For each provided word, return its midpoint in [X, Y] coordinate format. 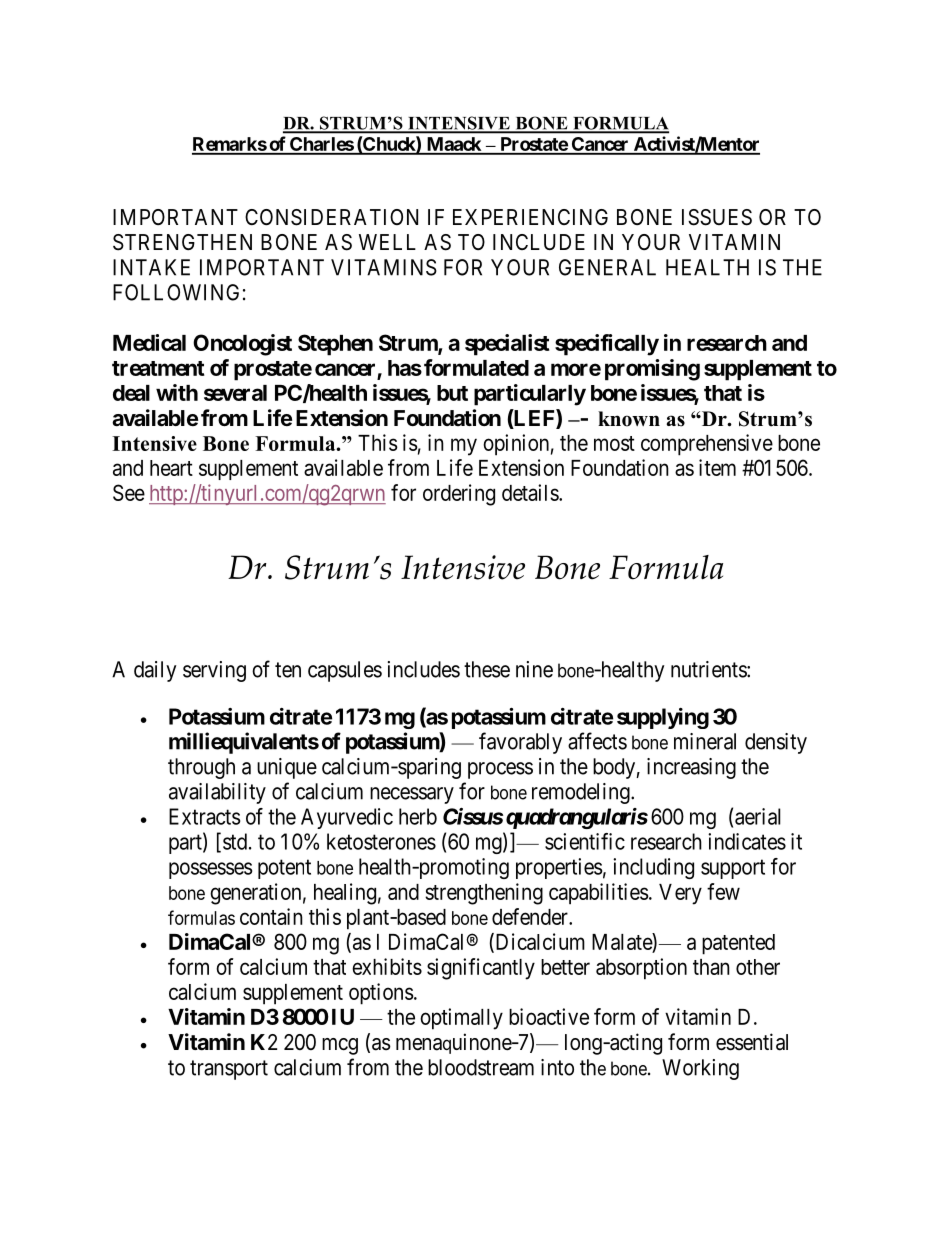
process [500, 770]
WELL [387, 242]
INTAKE [151, 267]
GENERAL [607, 267]
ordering [459, 495]
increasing [691, 768]
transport [229, 1070]
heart [171, 468]
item [717, 467]
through [201, 768]
